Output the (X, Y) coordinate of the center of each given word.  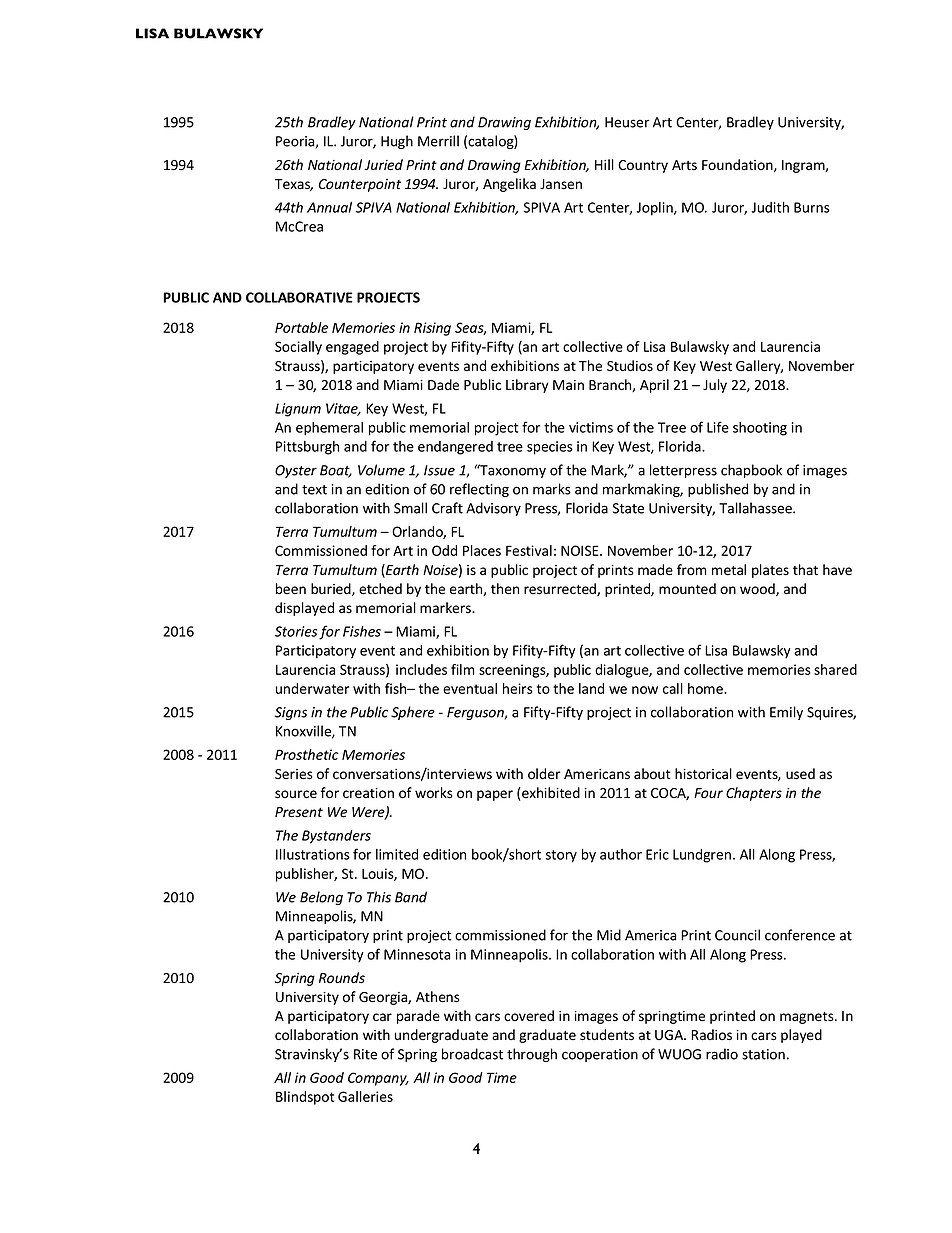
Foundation (738, 165)
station (763, 1054)
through (532, 1055)
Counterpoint (360, 185)
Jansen (561, 184)
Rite (365, 1054)
